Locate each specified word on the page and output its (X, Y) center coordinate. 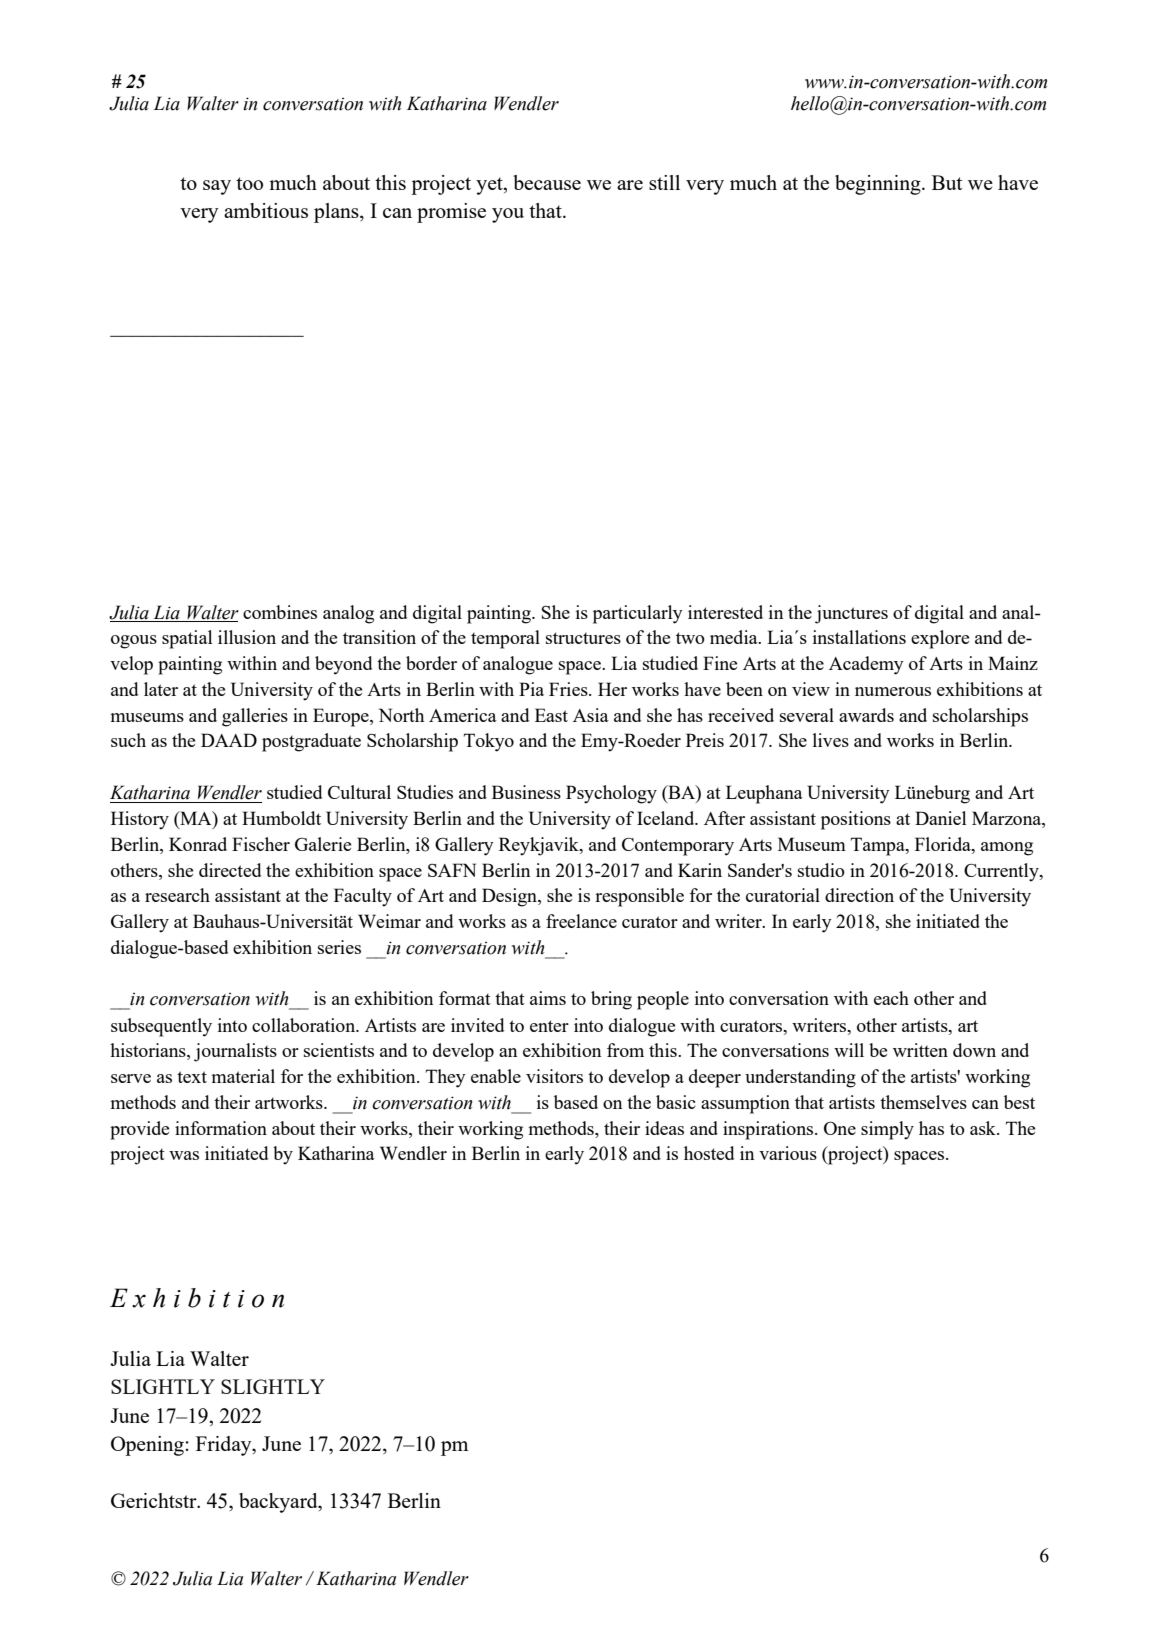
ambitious (266, 210)
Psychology (611, 794)
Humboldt (281, 818)
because (547, 182)
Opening (148, 1446)
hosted (709, 1153)
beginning (879, 185)
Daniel (940, 818)
